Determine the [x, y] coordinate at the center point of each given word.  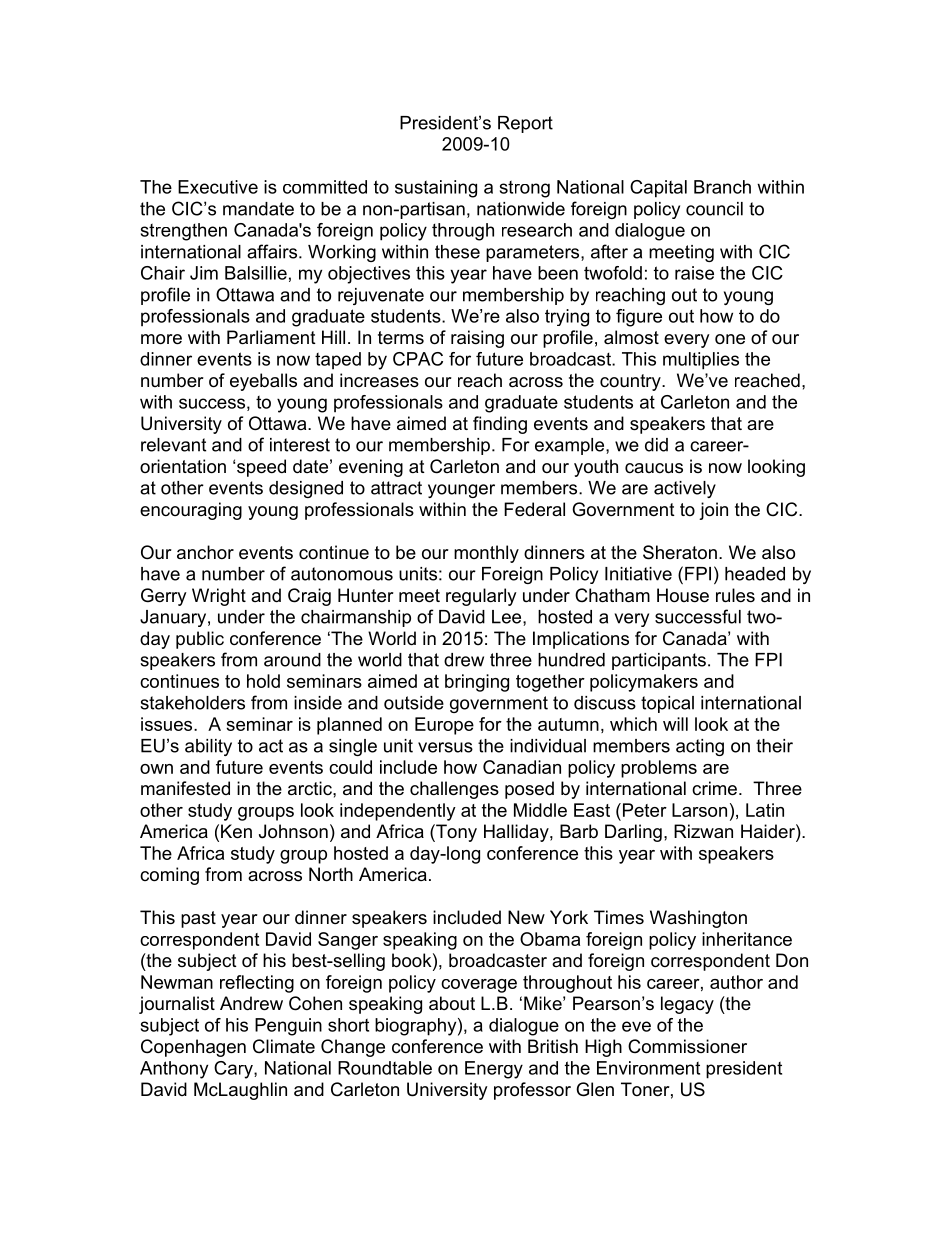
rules [735, 595]
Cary [234, 1070]
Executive [218, 187]
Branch [722, 187]
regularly [481, 597]
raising [477, 339]
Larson [699, 810]
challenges [454, 790]
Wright [219, 597]
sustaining [436, 189]
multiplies [701, 361]
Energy [494, 1070]
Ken [236, 831]
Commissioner [687, 1046]
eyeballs [263, 382]
